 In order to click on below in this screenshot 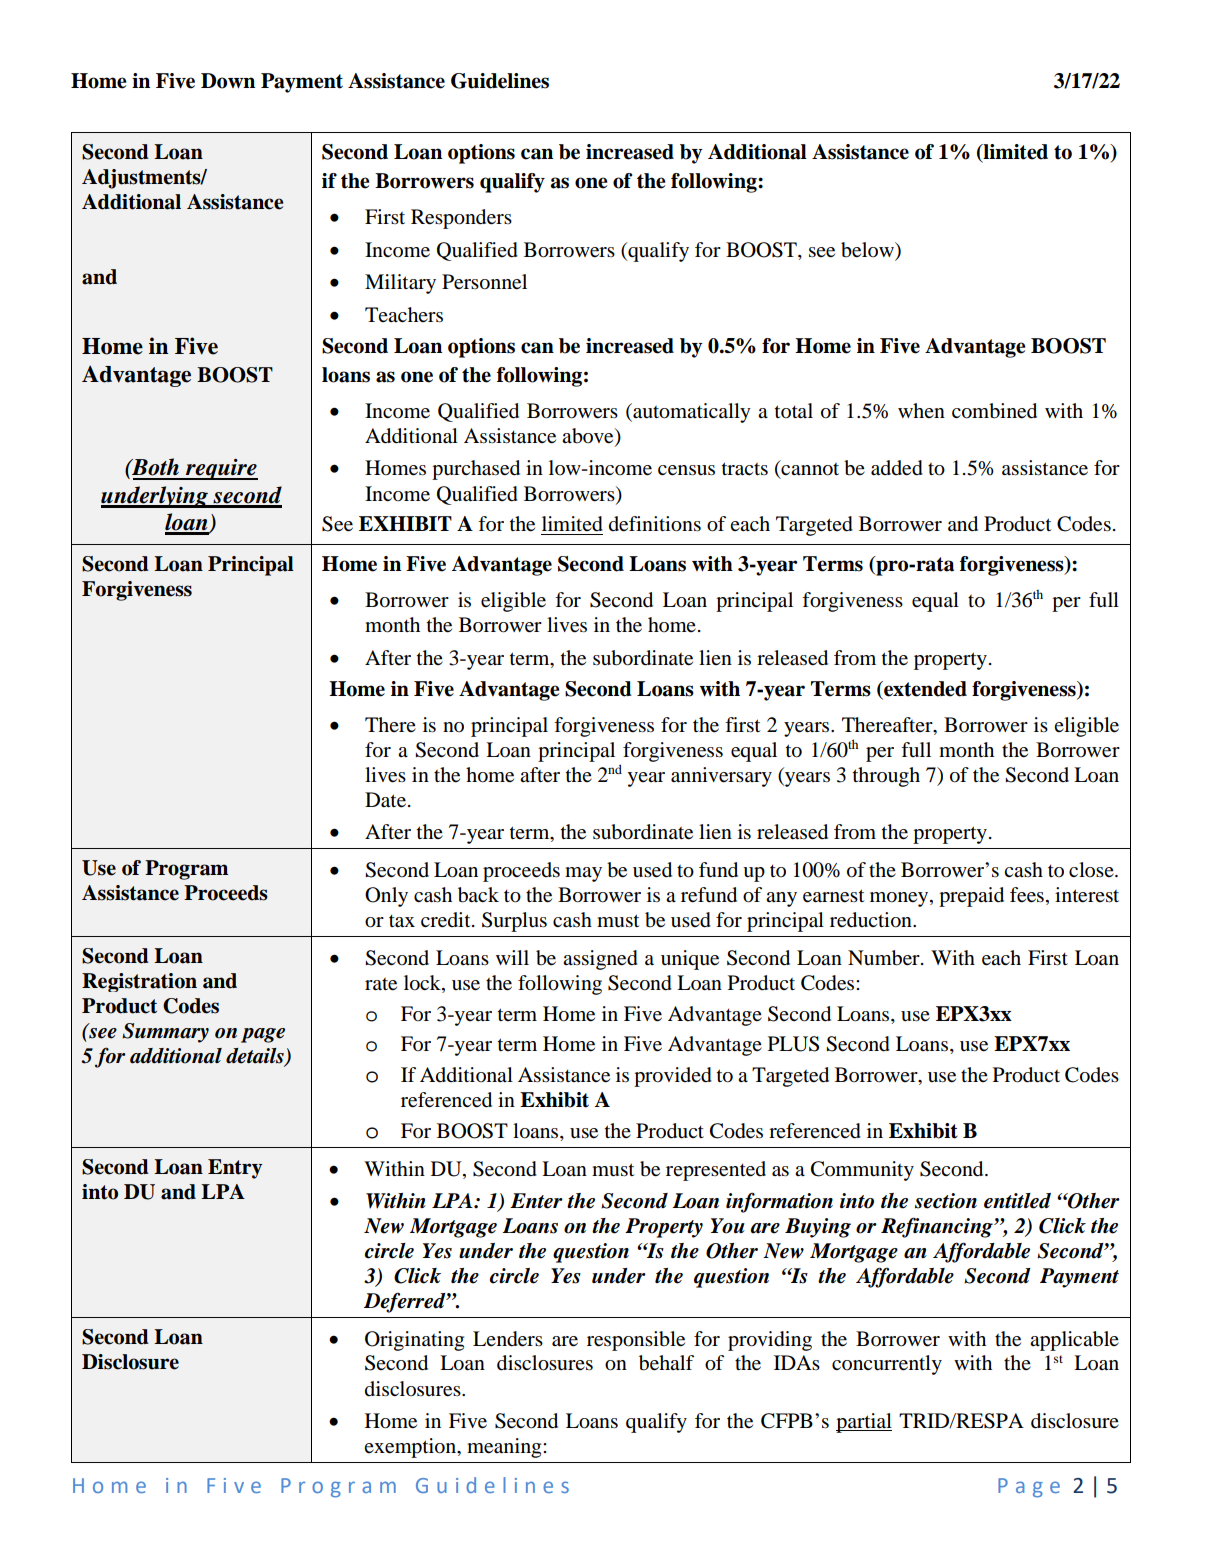, I will do `click(868, 251)`.
